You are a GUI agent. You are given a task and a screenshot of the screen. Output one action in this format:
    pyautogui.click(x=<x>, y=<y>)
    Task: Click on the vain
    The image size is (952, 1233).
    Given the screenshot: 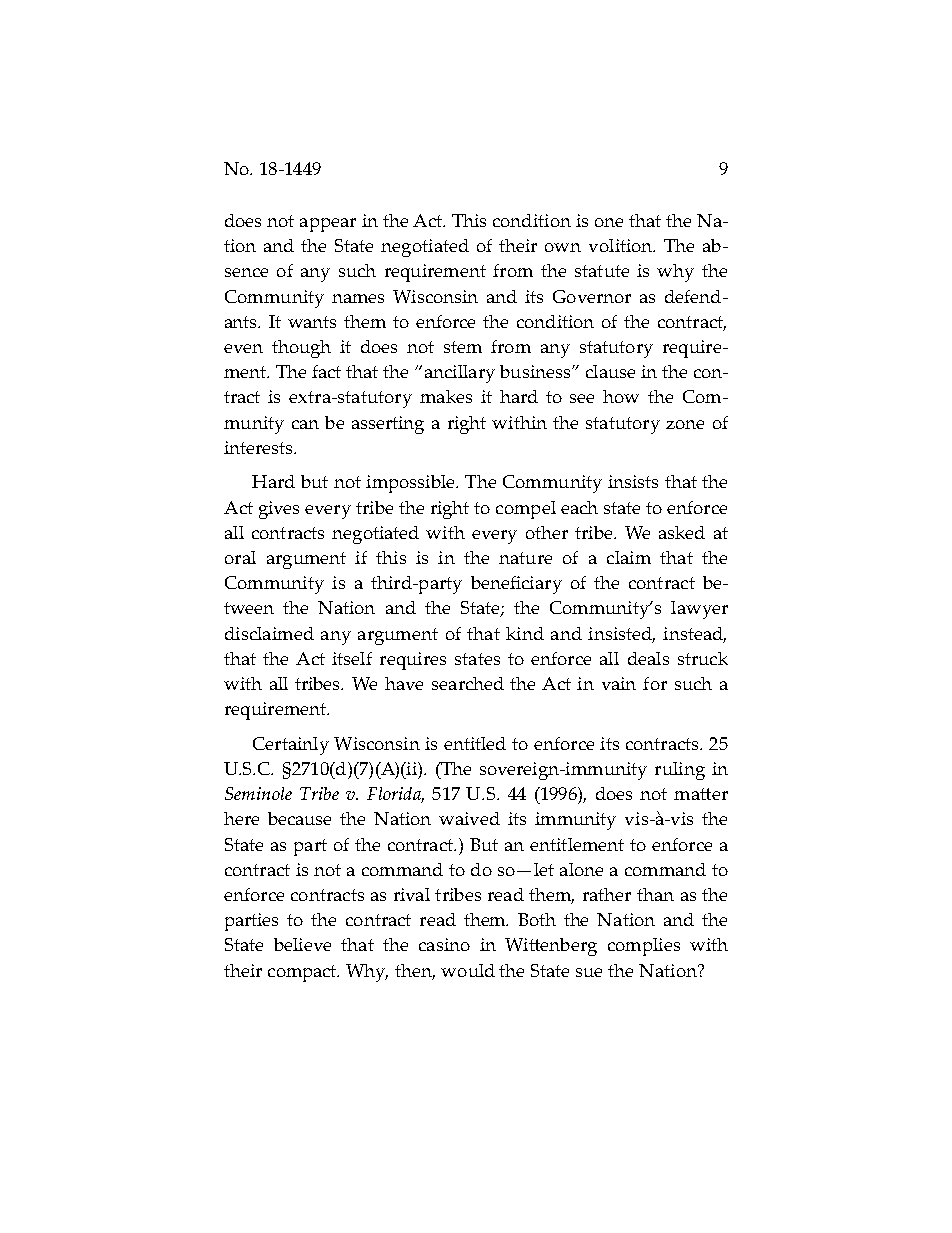 What is the action you would take?
    pyautogui.click(x=619, y=683)
